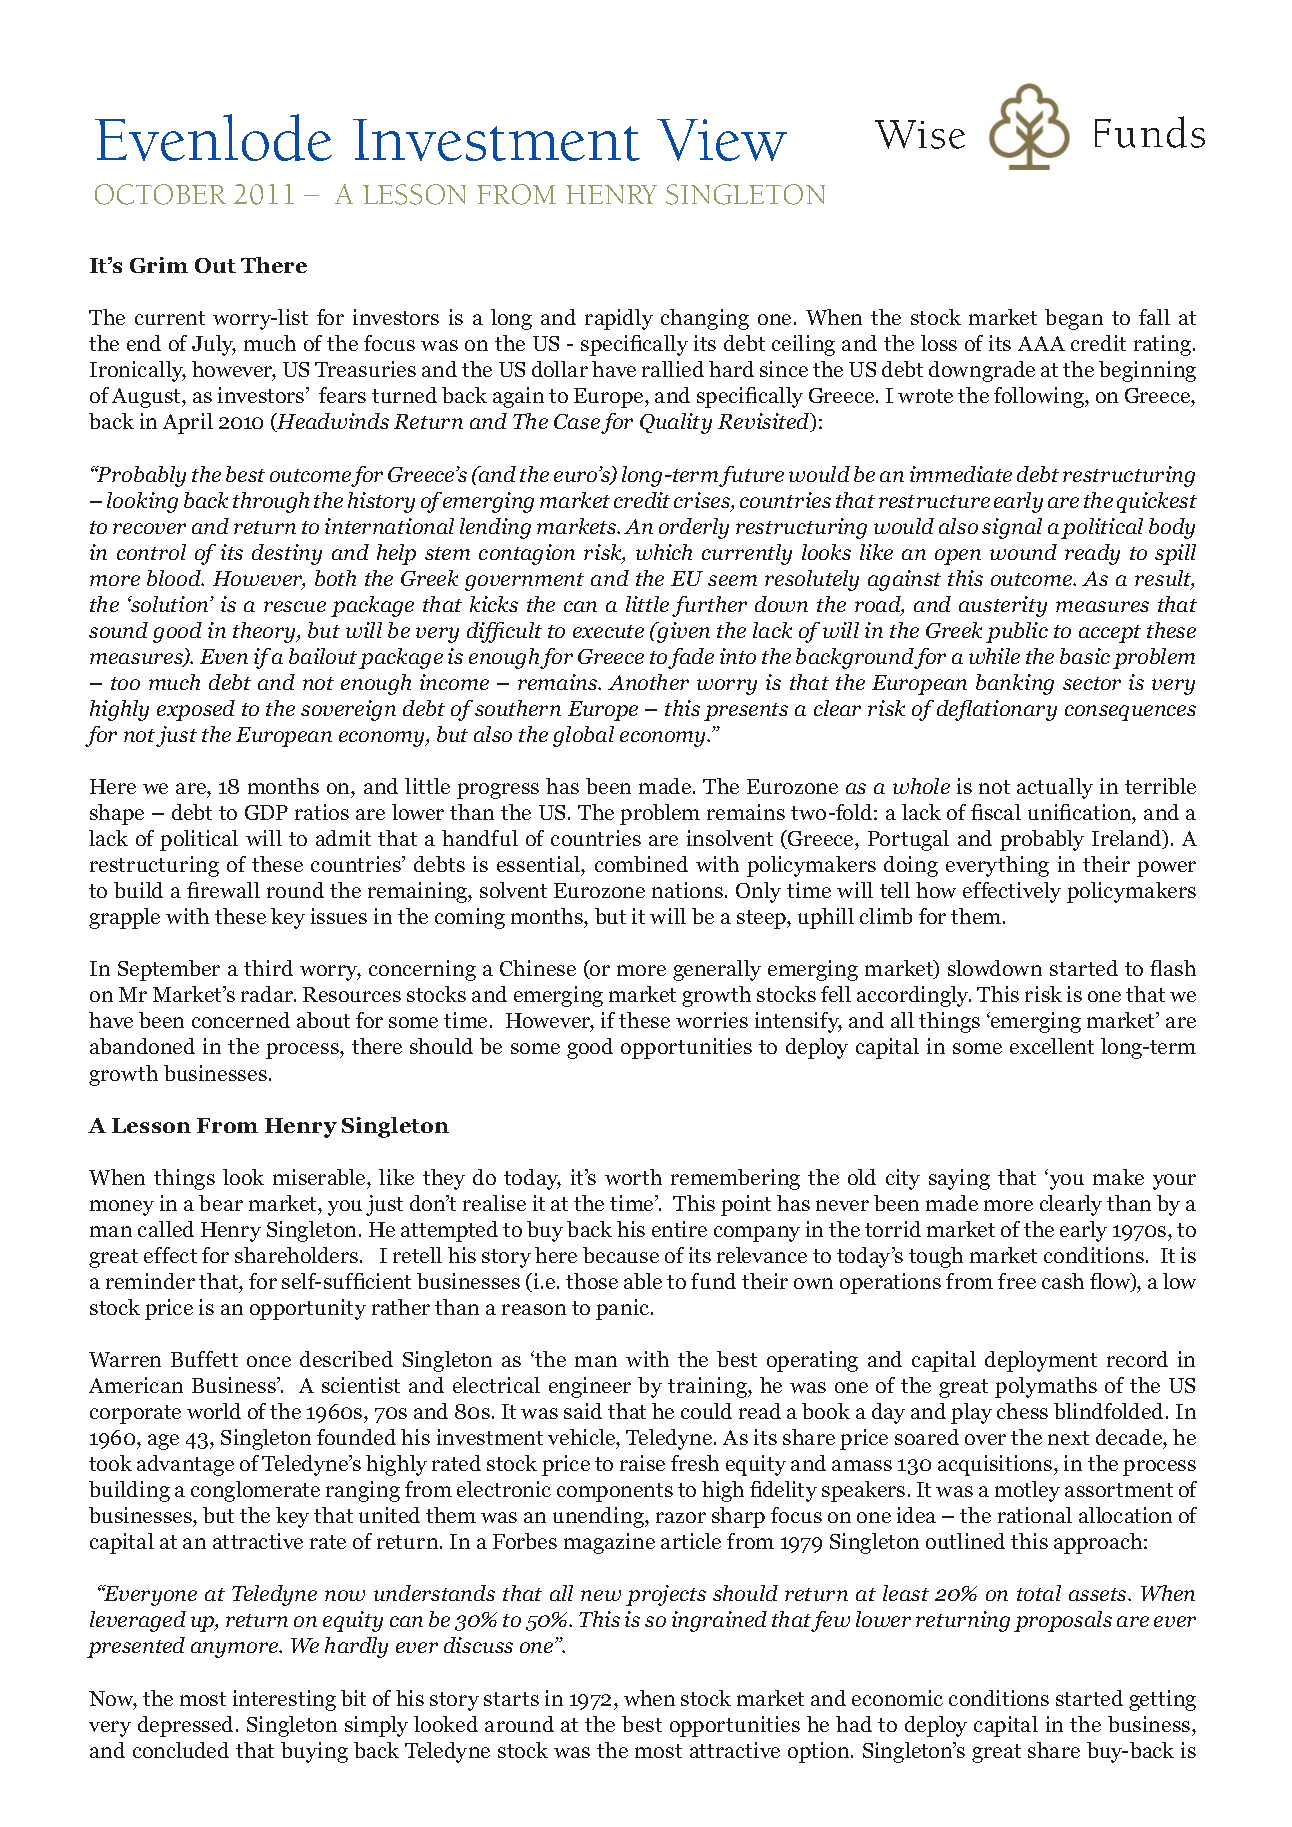 This screenshot has width=1292, height=1827. Describe the element at coordinates (717, 970) in the screenshot. I see `generally` at that location.
